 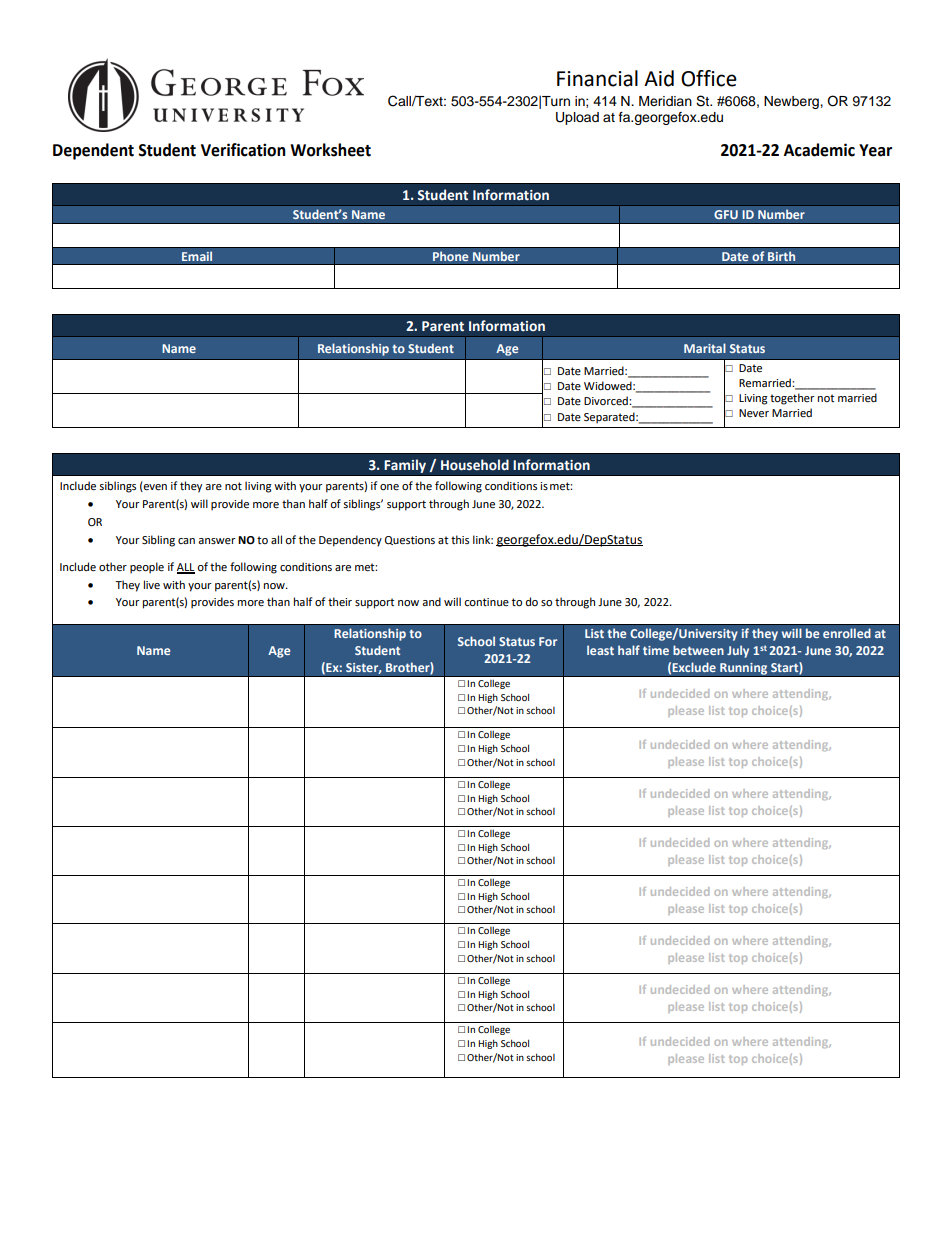 What do you see at coordinates (460, 539) in the screenshot?
I see `this` at bounding box center [460, 539].
